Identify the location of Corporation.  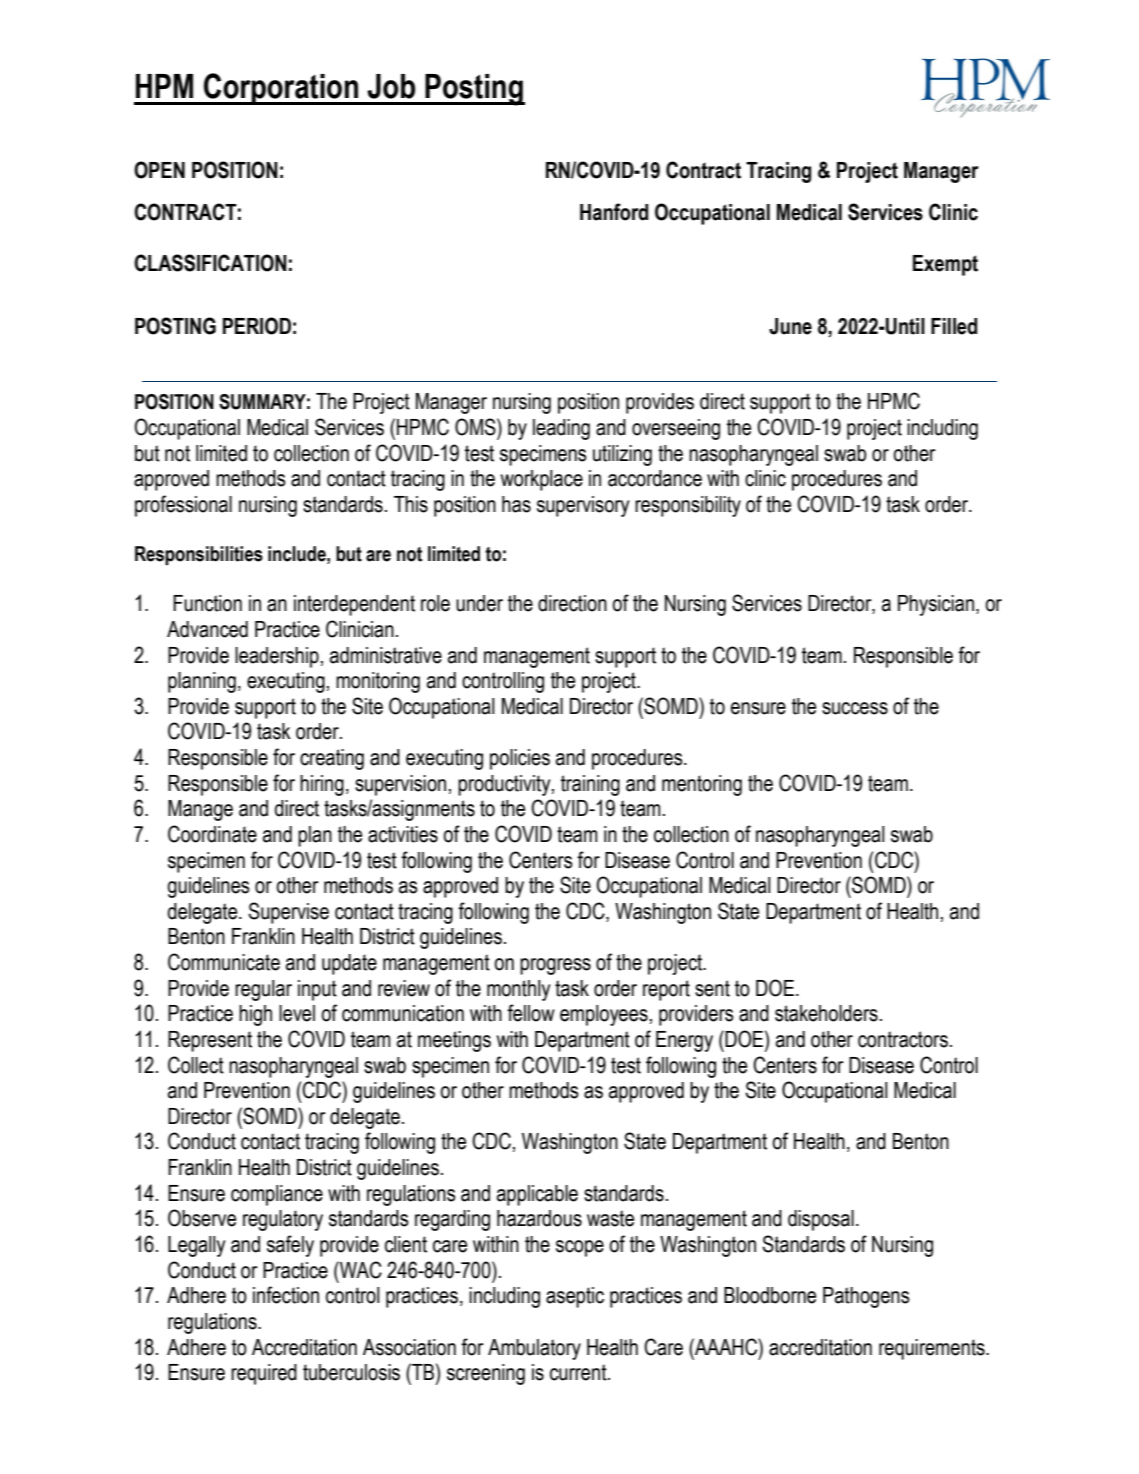
(281, 89).
